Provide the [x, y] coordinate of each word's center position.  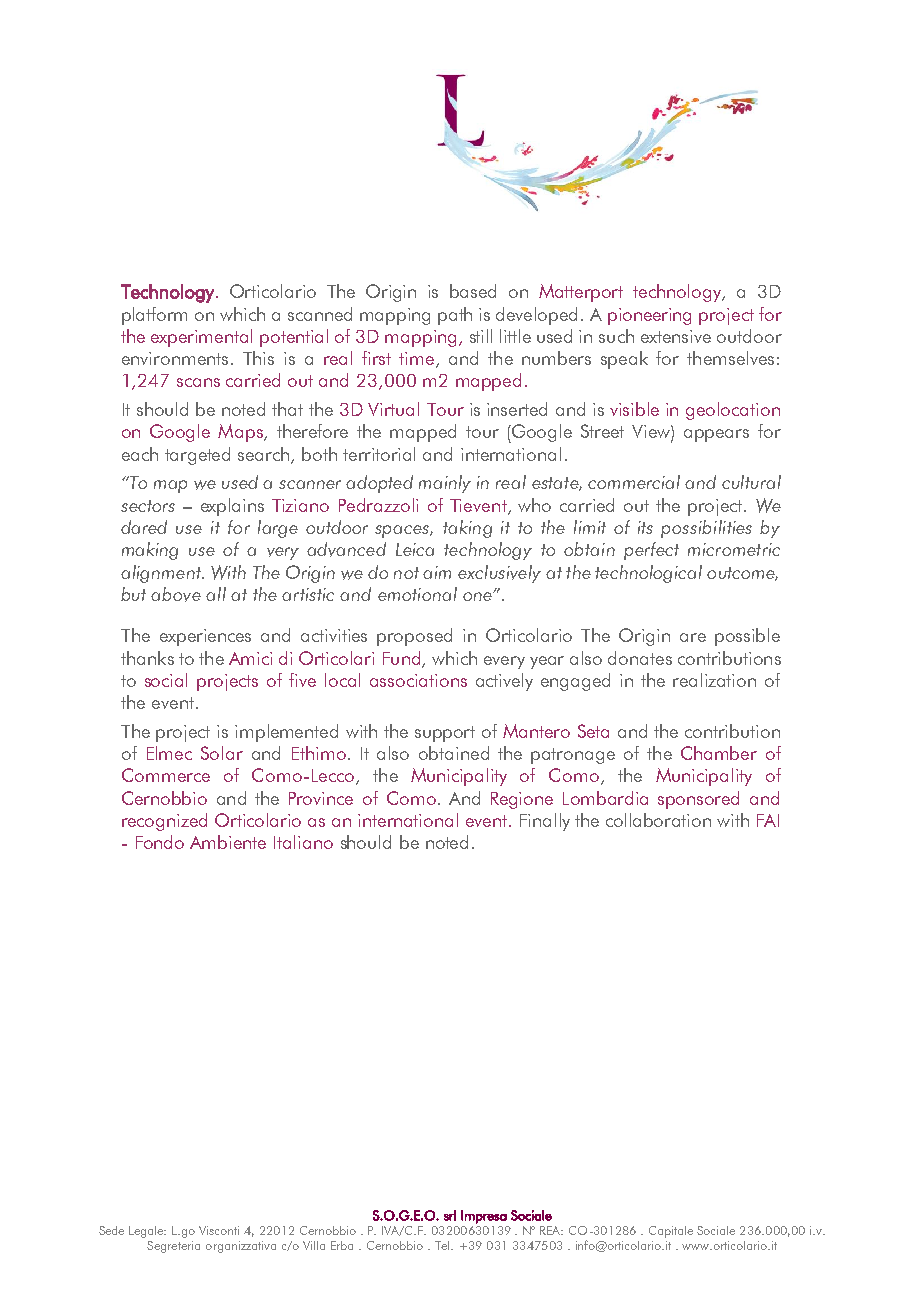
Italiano [303, 842]
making [150, 551]
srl [450, 1215]
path [455, 316]
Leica [415, 549]
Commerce [166, 775]
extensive [676, 336]
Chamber [719, 753]
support [445, 734]
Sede [111, 1230]
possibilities [706, 529]
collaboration [658, 820]
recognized [164, 822]
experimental [201, 338]
